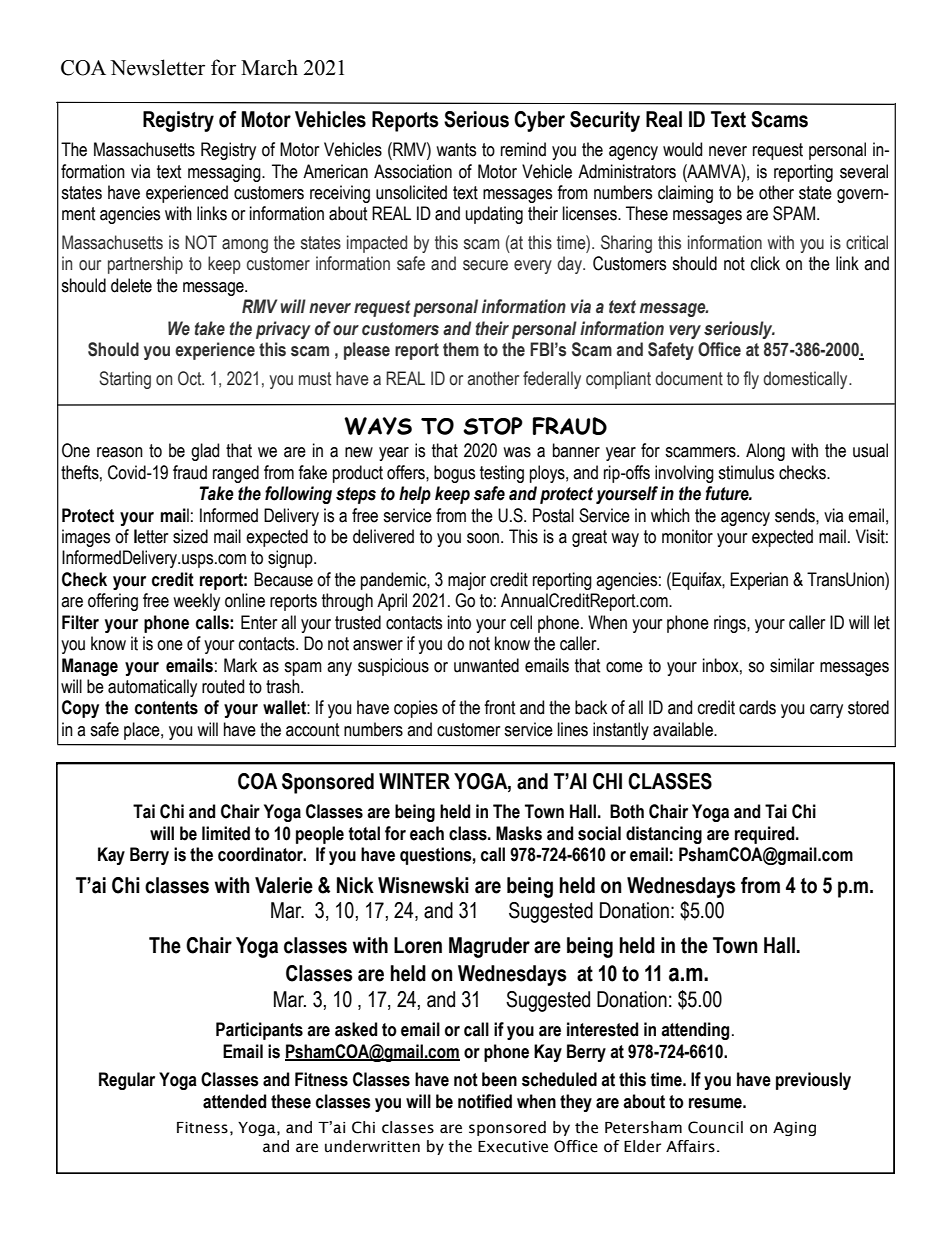 The image size is (952, 1233). I want to click on Experian, so click(759, 581).
